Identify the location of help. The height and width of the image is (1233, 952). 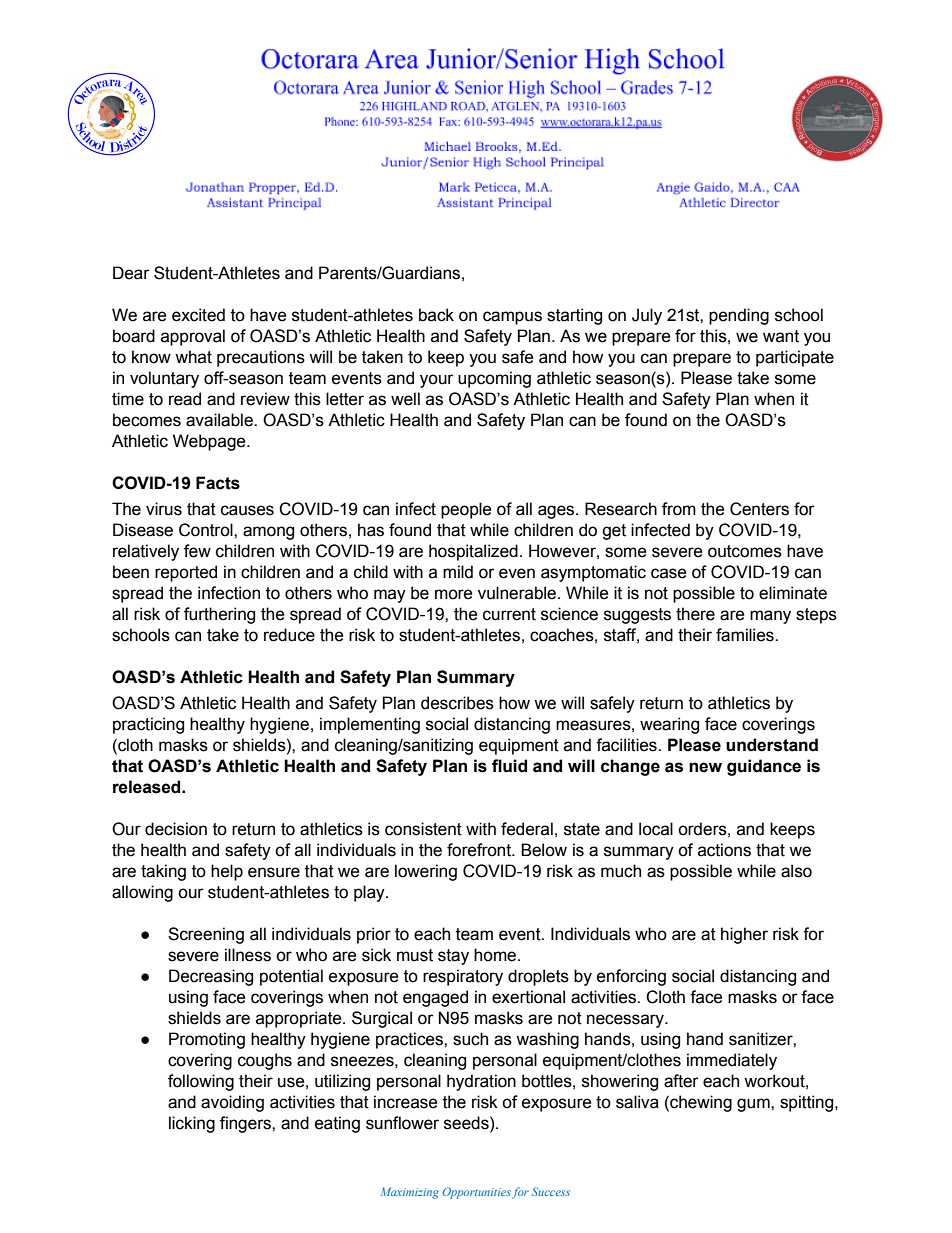
(227, 872).
